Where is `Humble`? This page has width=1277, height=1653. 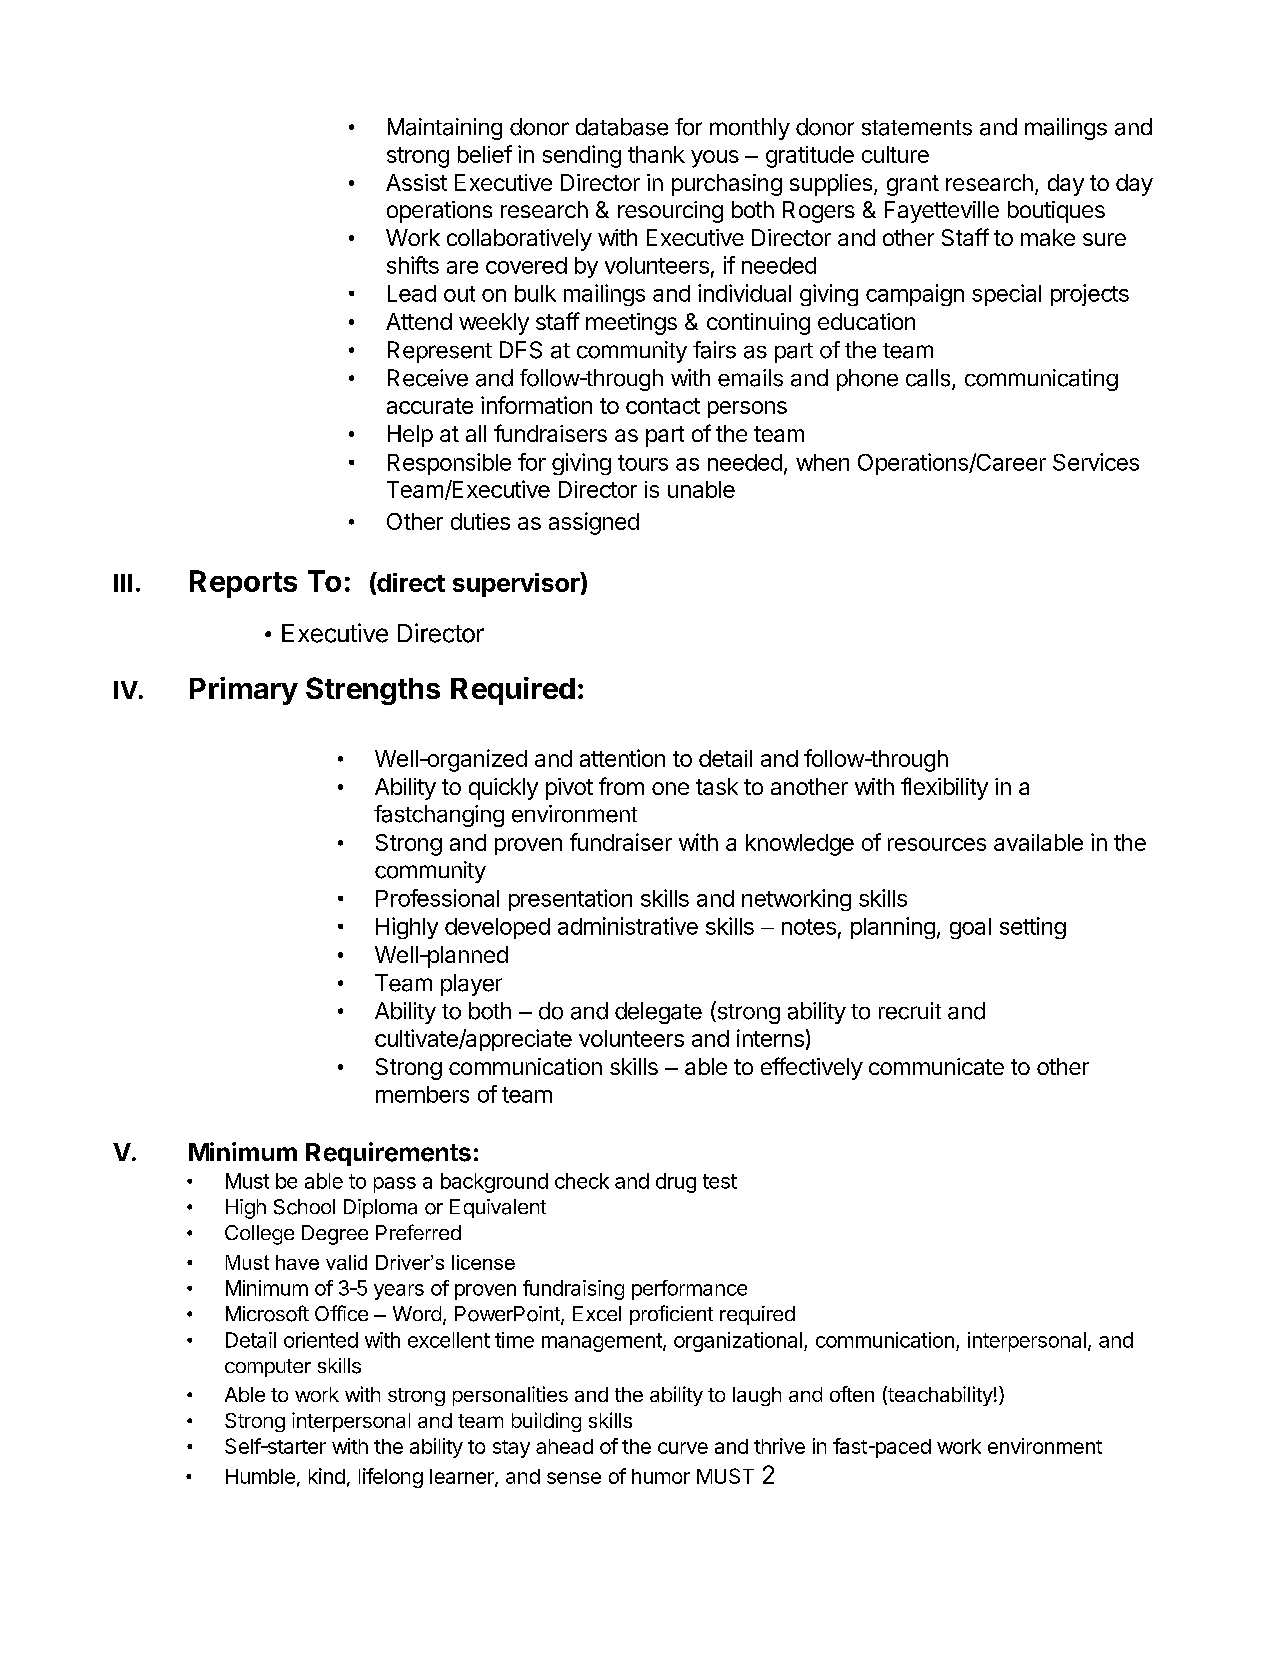 Humble is located at coordinates (260, 1476).
